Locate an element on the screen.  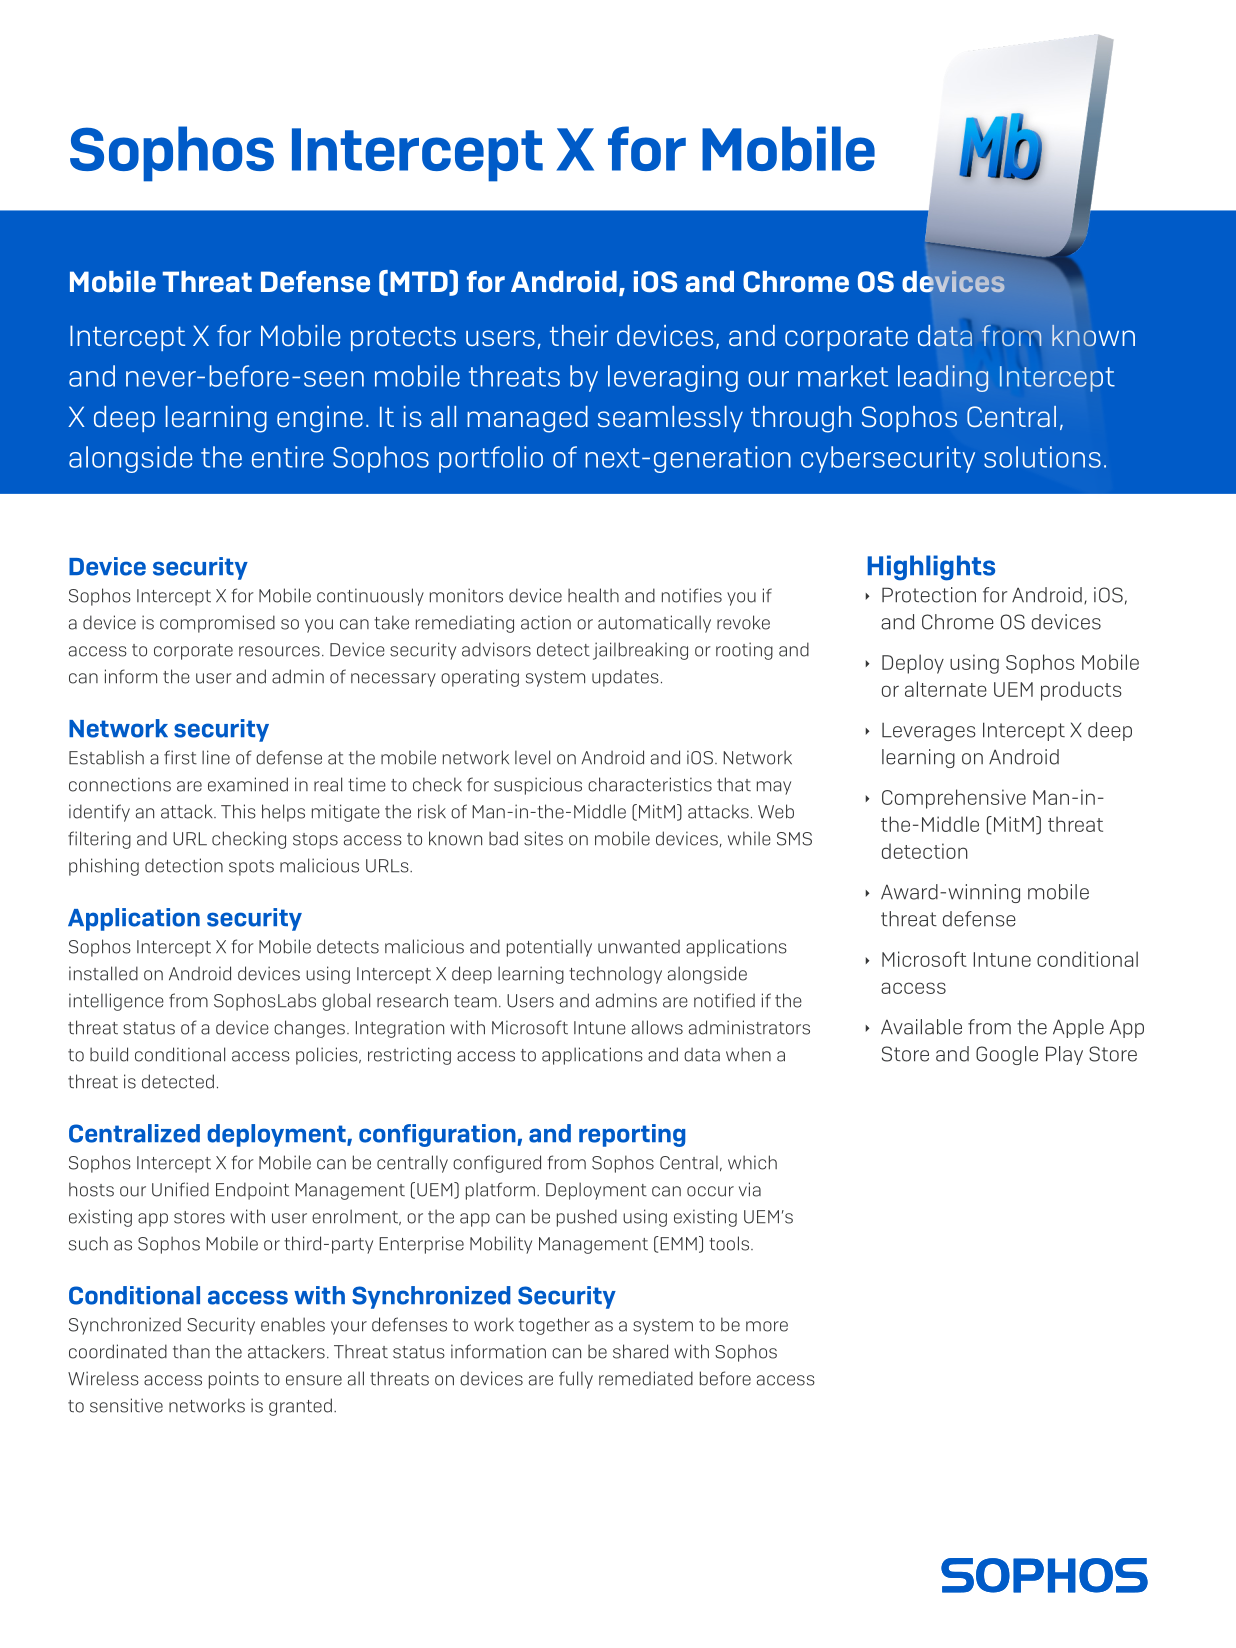
fully is located at coordinates (576, 1380).
